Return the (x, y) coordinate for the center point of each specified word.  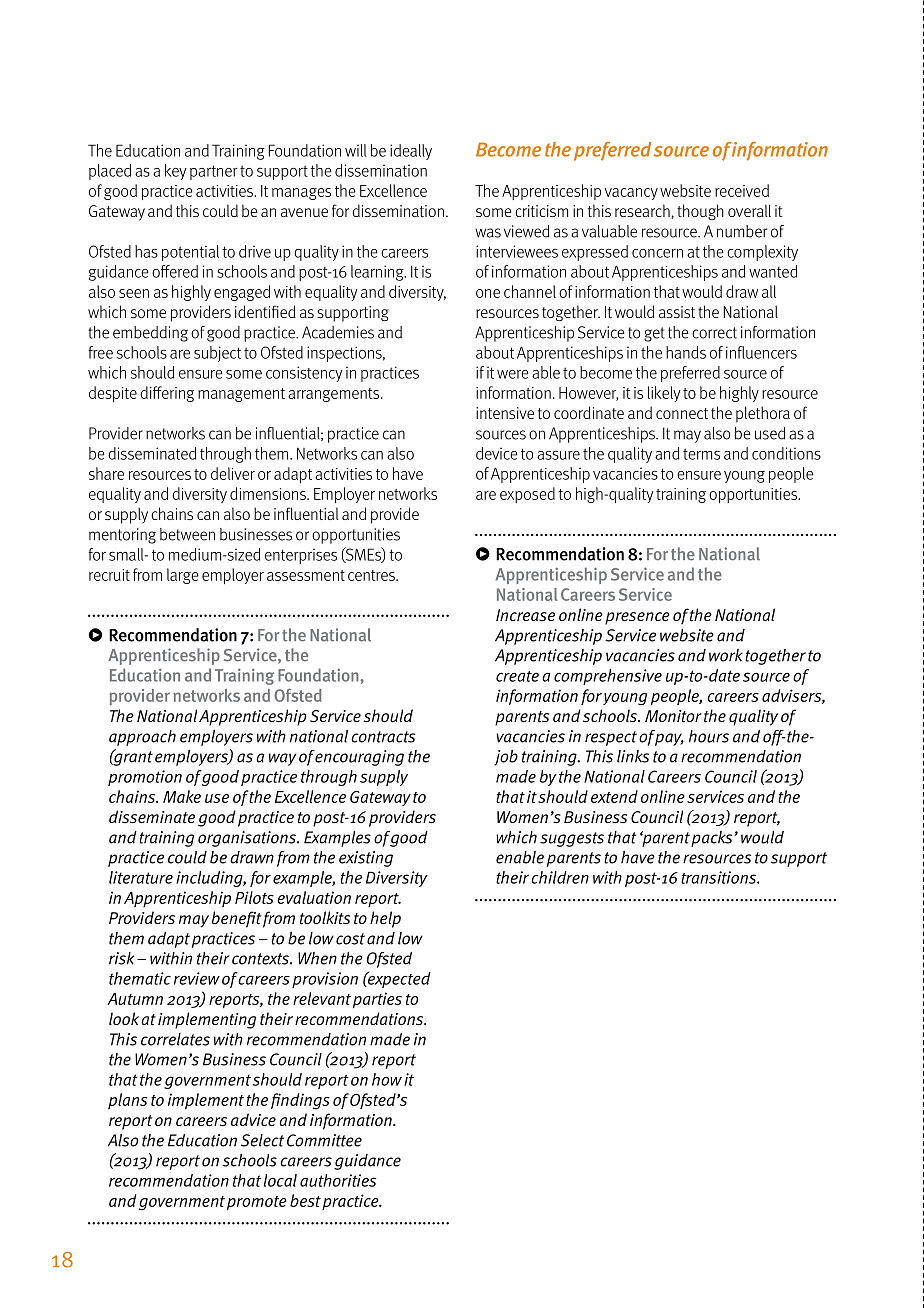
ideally (411, 152)
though (700, 212)
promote (257, 1203)
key (175, 172)
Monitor (673, 716)
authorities (338, 1180)
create (517, 676)
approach (142, 738)
